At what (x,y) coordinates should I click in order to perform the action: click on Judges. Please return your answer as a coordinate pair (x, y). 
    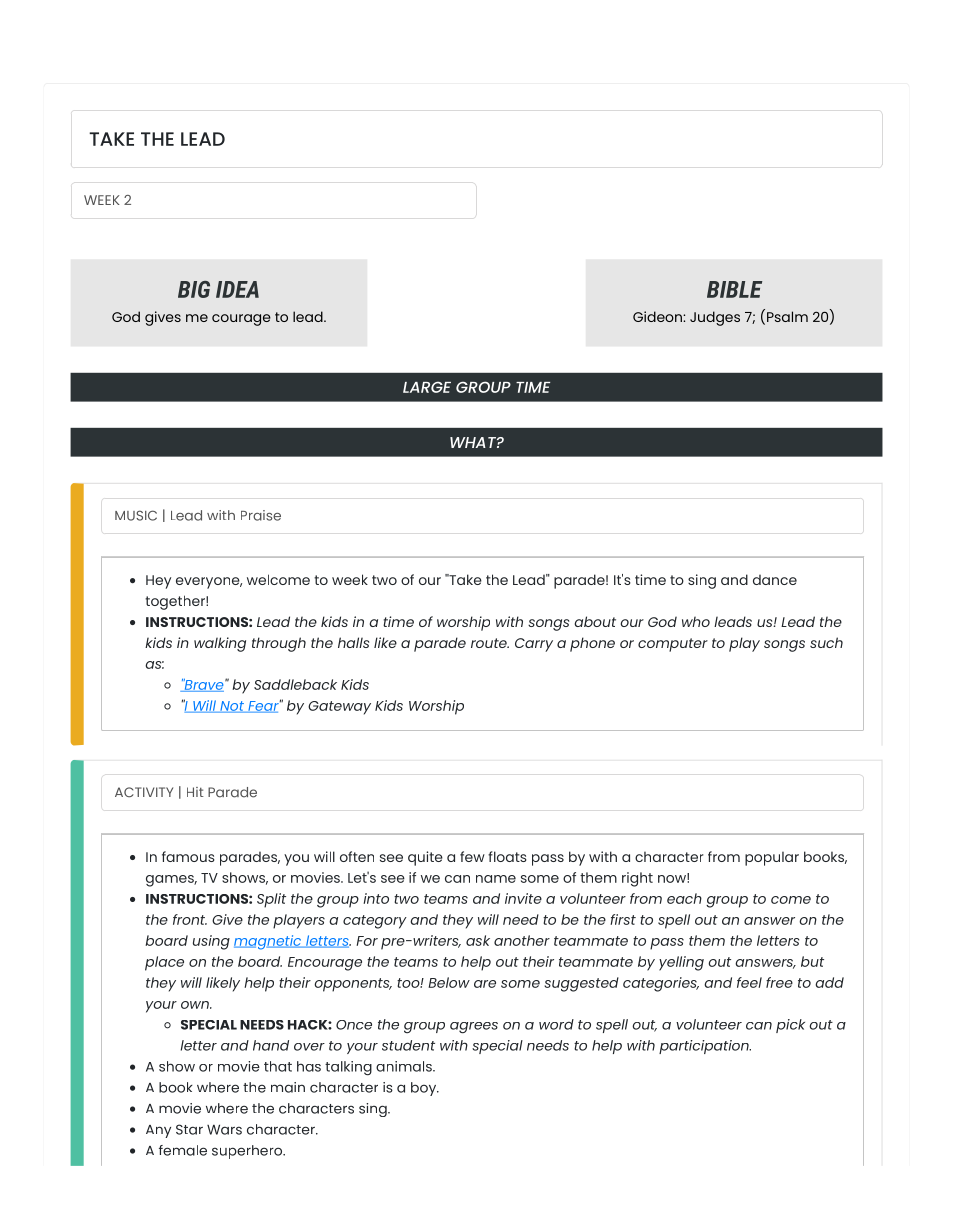
    Looking at the image, I should click on (715, 318).
